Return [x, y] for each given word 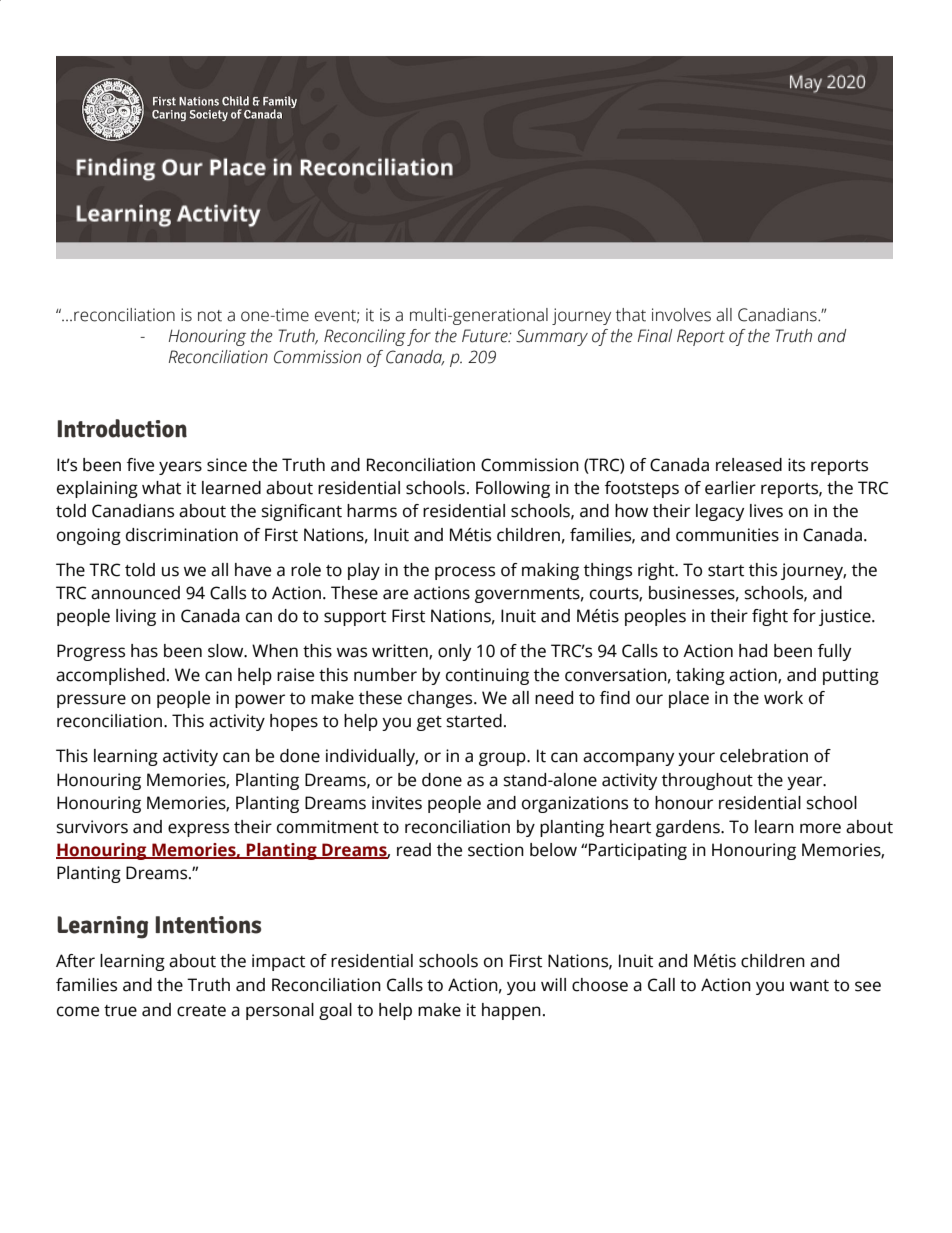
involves [681, 315]
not [210, 316]
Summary [552, 337]
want [809, 986]
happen [511, 1011]
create [201, 1011]
